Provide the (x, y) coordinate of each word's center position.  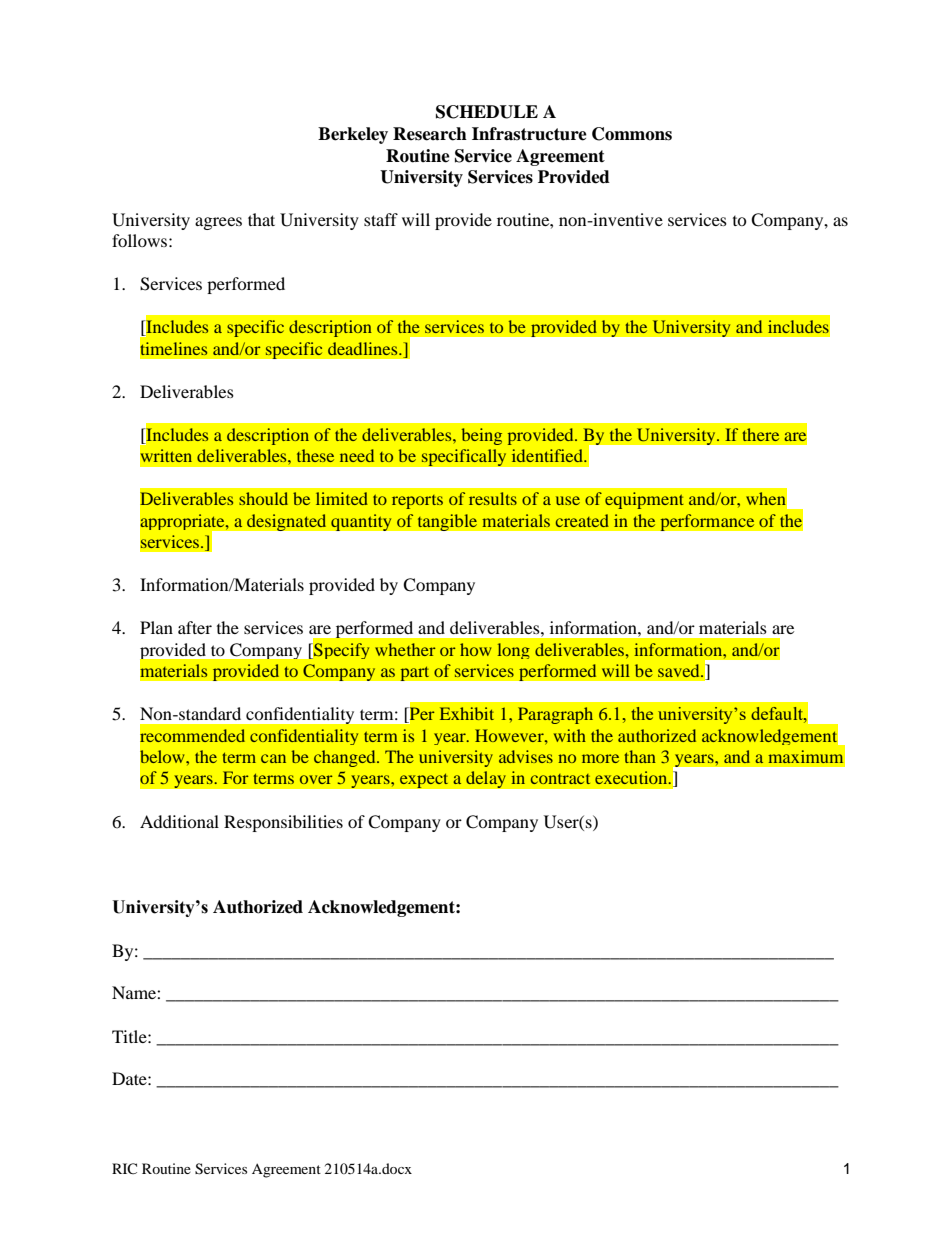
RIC (124, 1168)
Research (430, 134)
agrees (218, 223)
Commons (632, 134)
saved (680, 670)
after (195, 627)
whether (405, 649)
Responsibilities (283, 823)
